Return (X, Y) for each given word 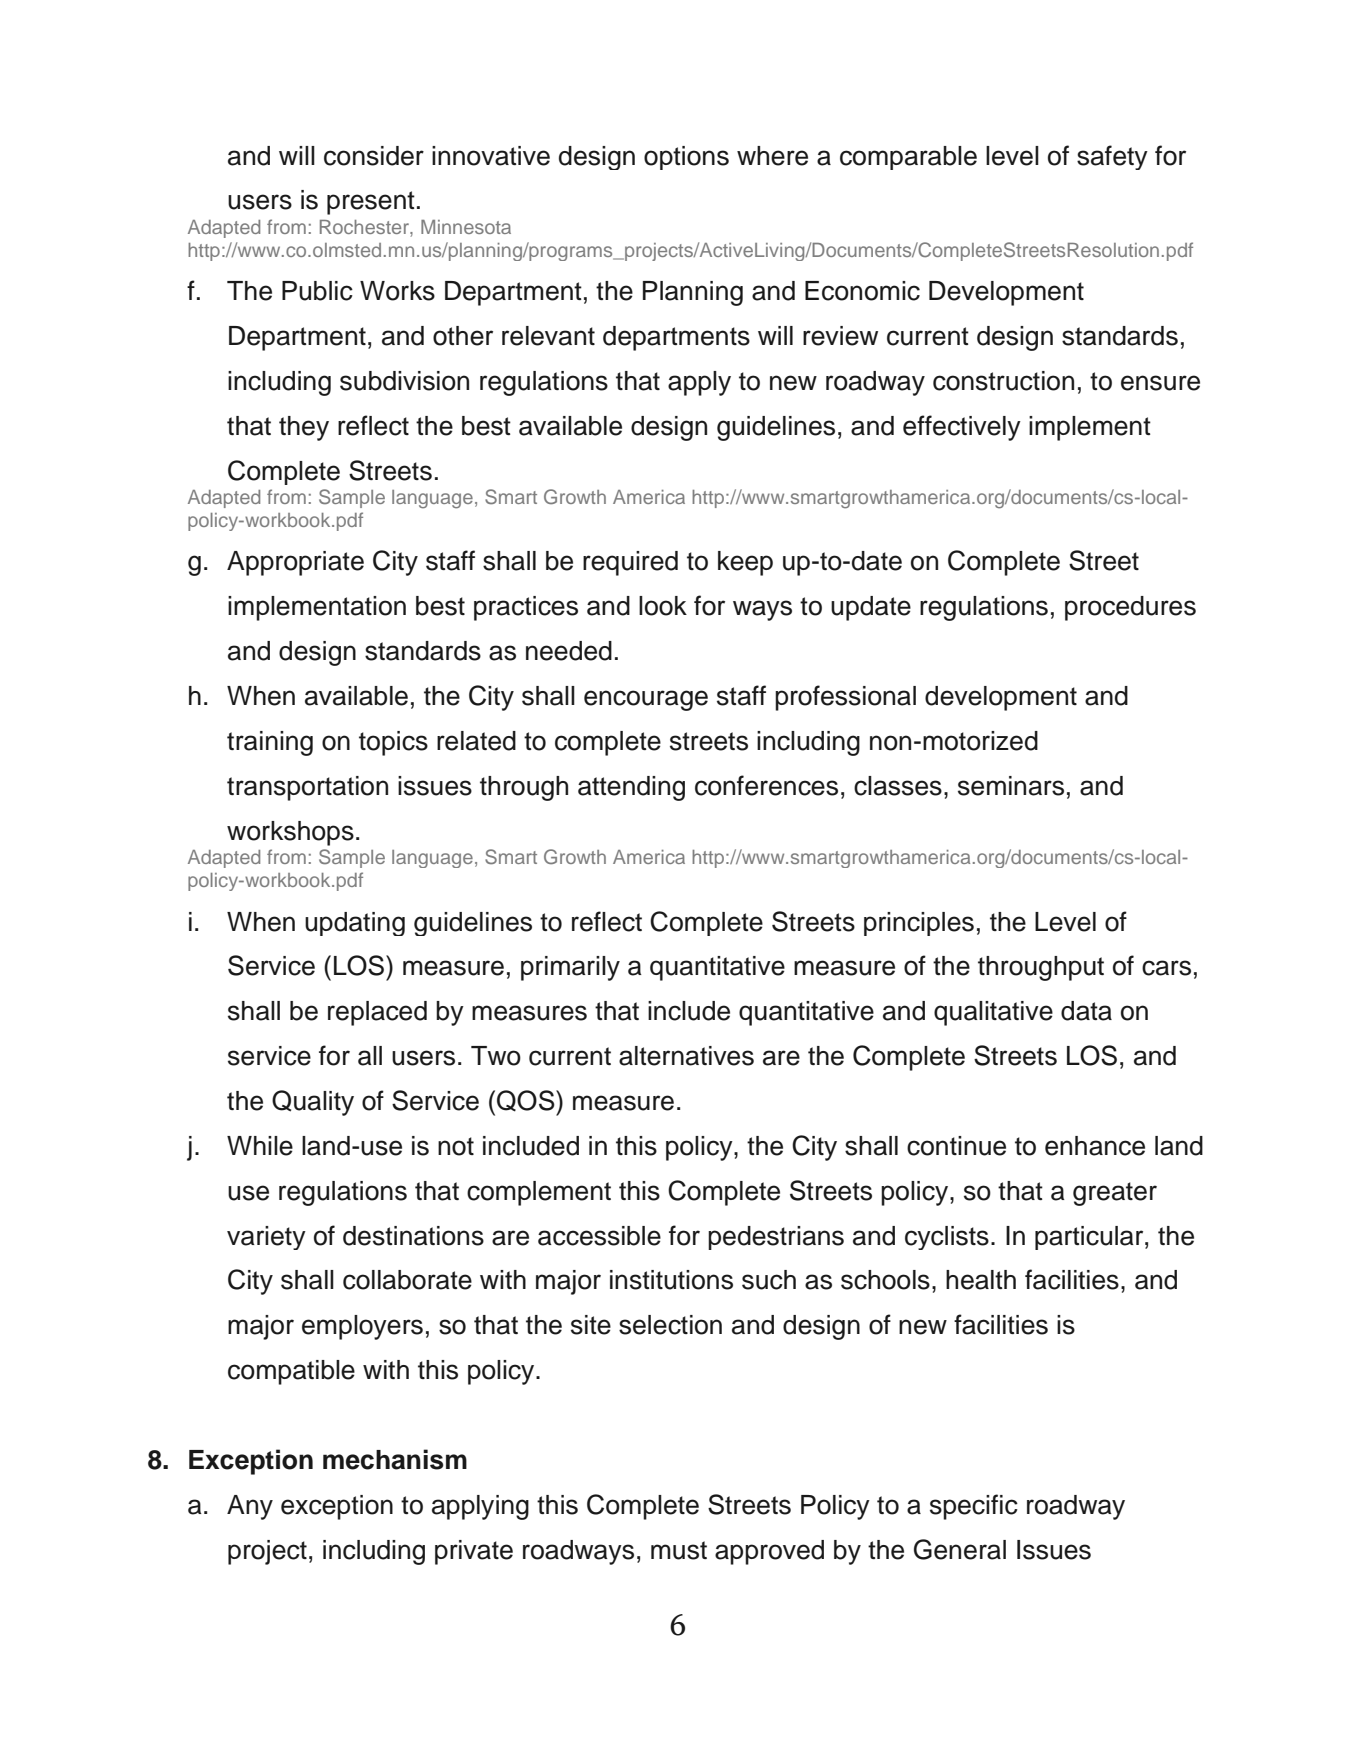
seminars (1011, 786)
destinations (413, 1236)
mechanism (395, 1459)
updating (355, 924)
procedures (1130, 608)
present (371, 203)
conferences (766, 785)
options (686, 158)
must (679, 1550)
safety (1112, 157)
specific (974, 1507)
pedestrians (776, 1238)
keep (745, 563)
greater (1115, 1194)
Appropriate (295, 563)
